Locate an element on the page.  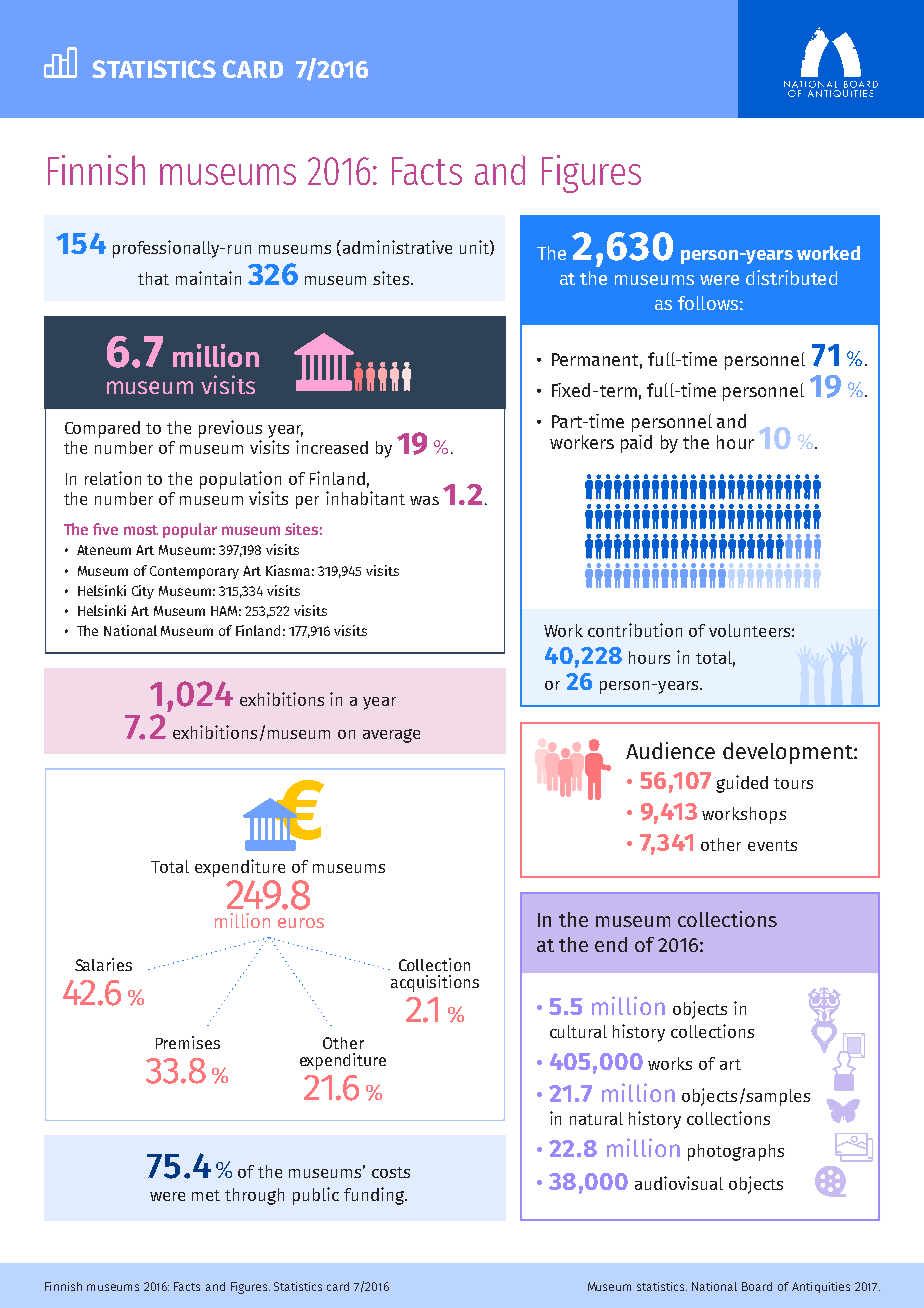
Board is located at coordinates (757, 1286).
